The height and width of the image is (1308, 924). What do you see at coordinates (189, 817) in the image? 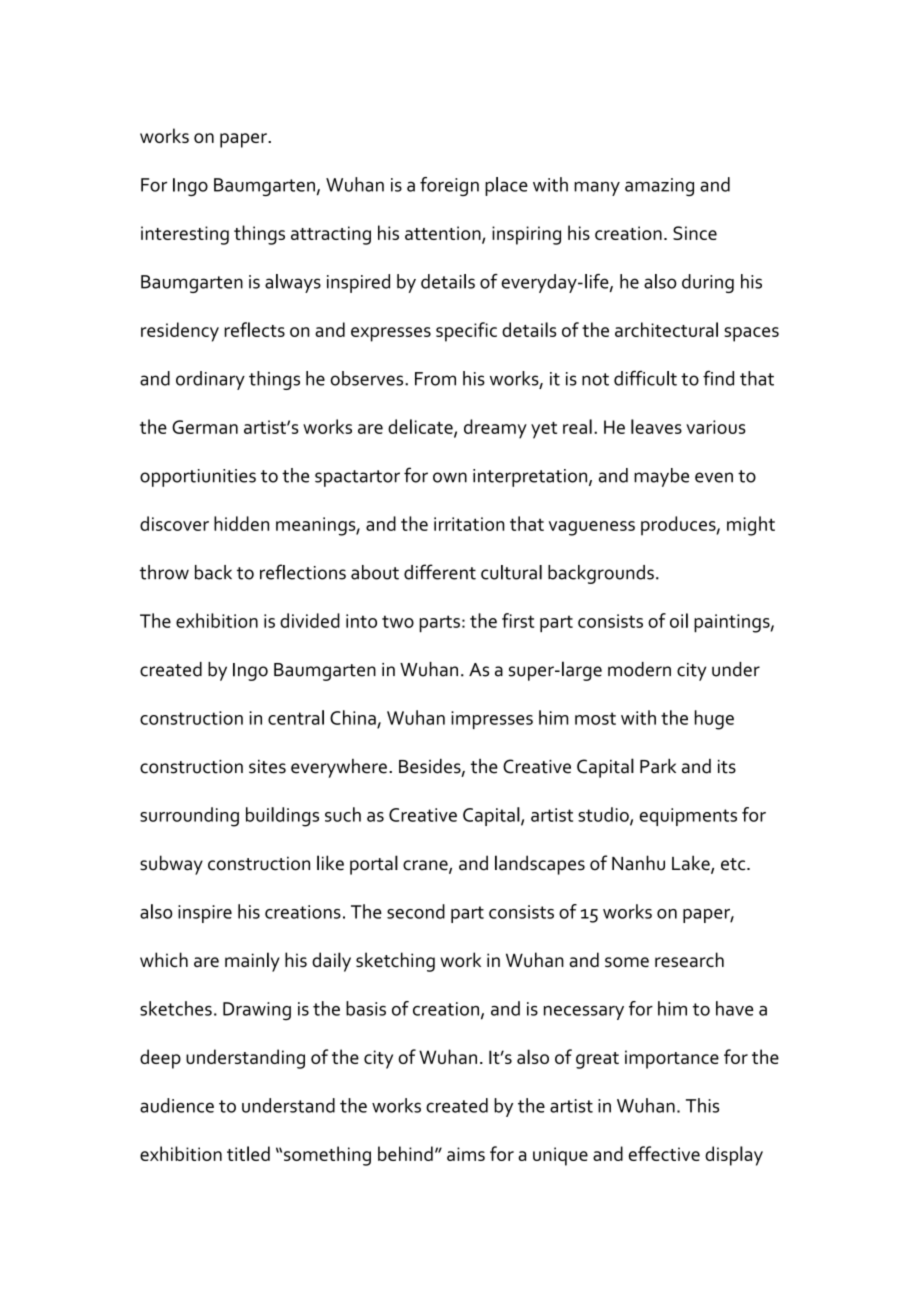
I see `surrounding` at bounding box center [189, 817].
